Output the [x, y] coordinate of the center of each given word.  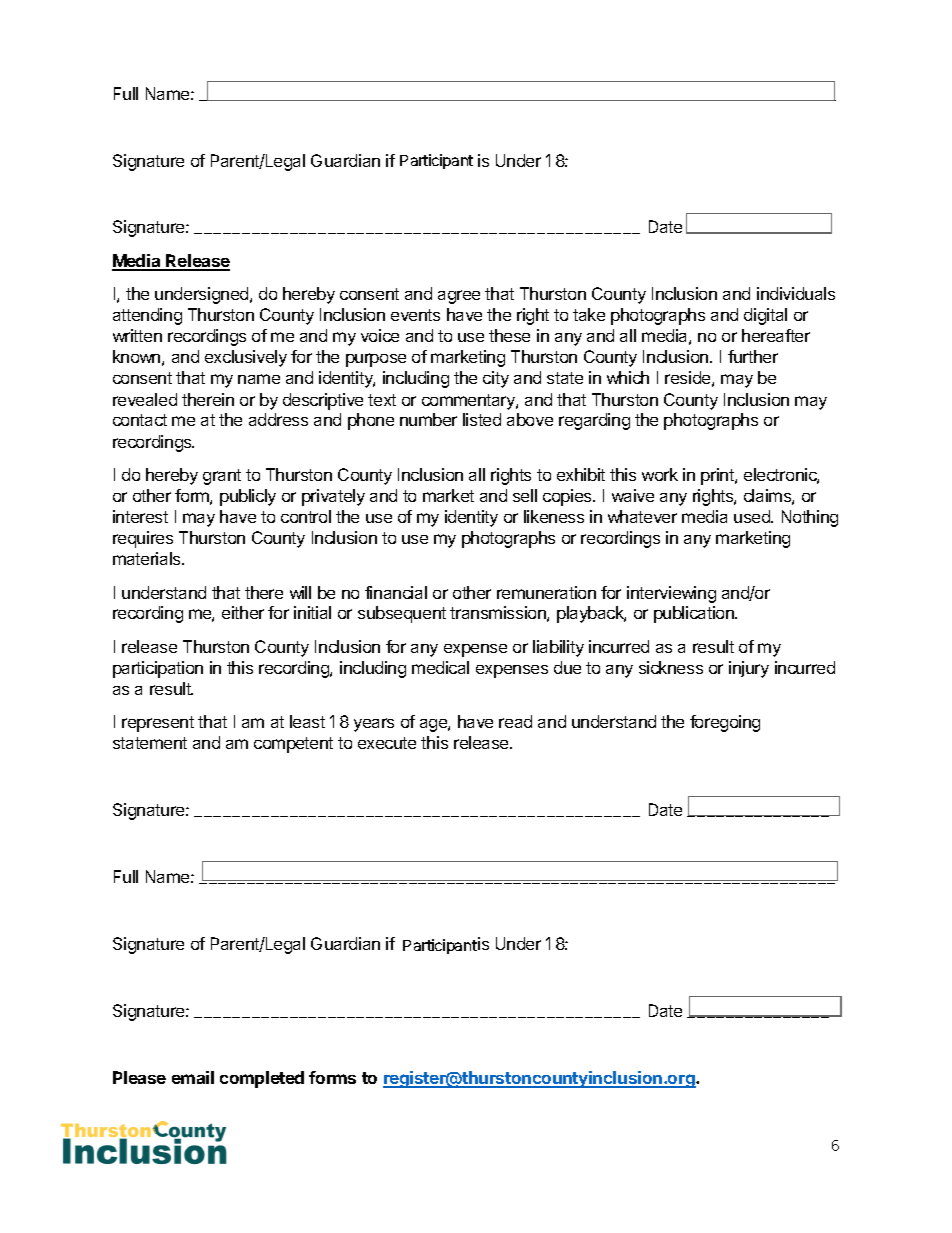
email [193, 1077]
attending [147, 316]
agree [459, 297]
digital [765, 316]
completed [262, 1079]
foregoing [725, 723]
